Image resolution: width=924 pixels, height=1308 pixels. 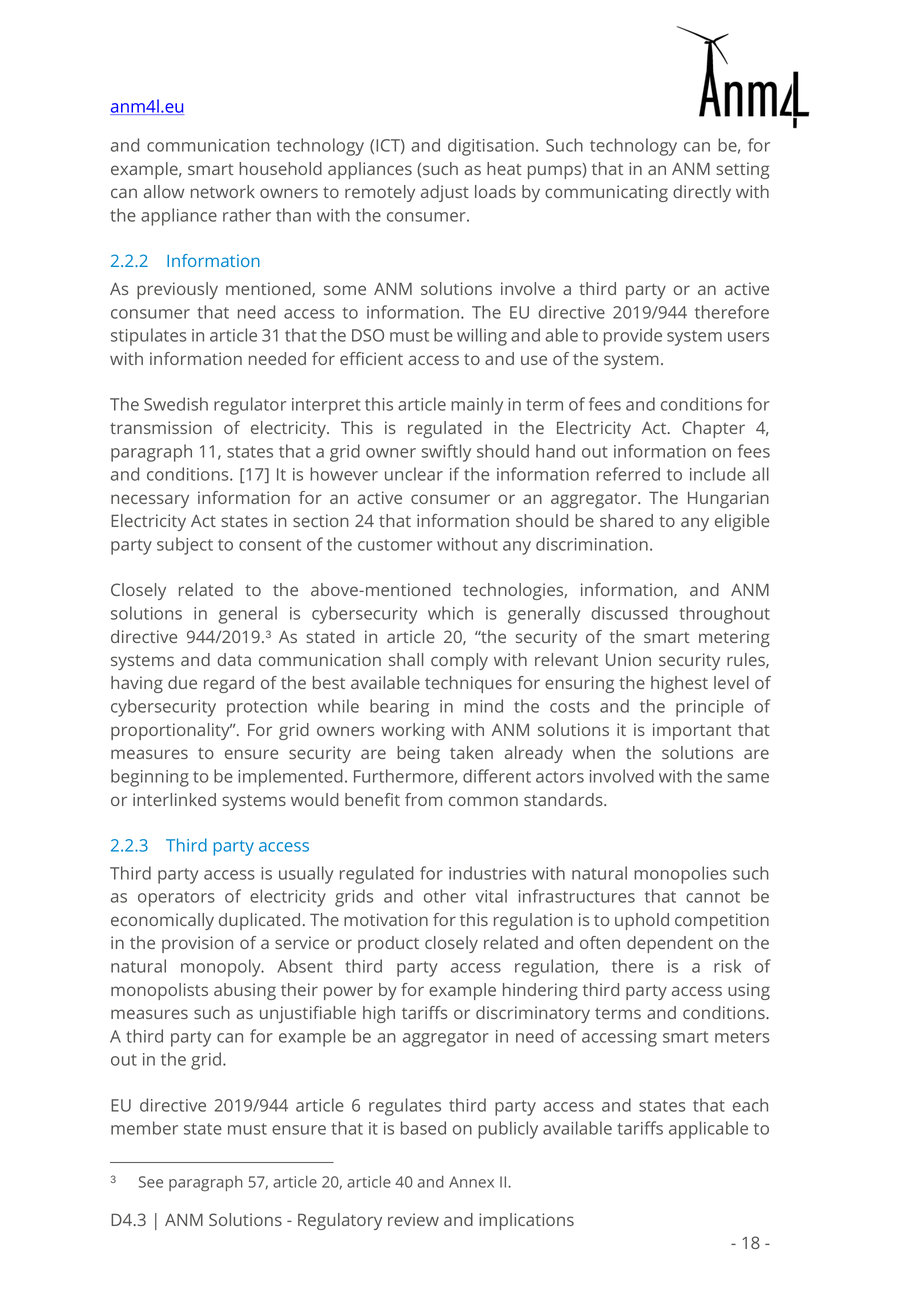 I want to click on See, so click(x=151, y=1182).
